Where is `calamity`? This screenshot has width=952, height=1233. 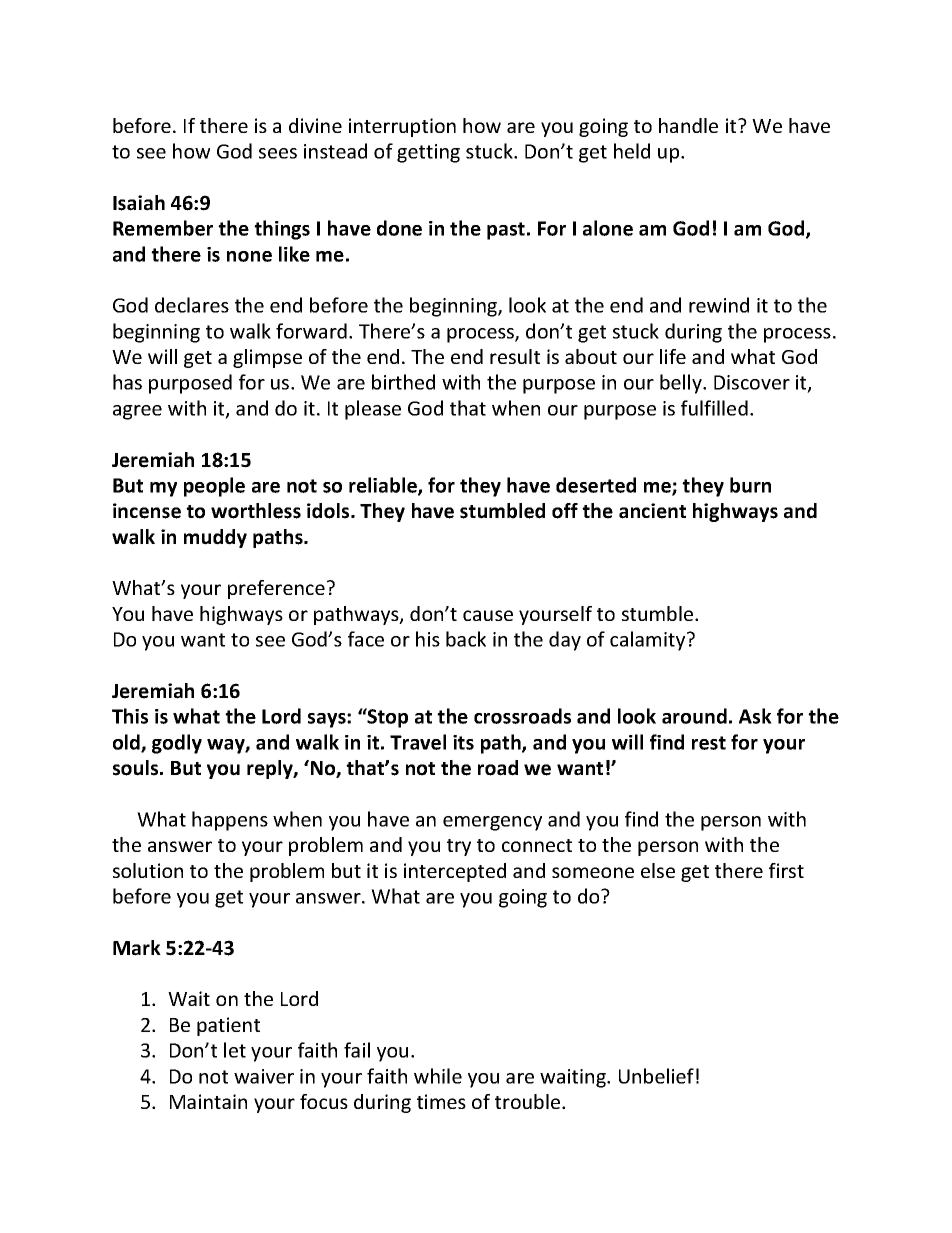
calamity is located at coordinates (647, 641).
